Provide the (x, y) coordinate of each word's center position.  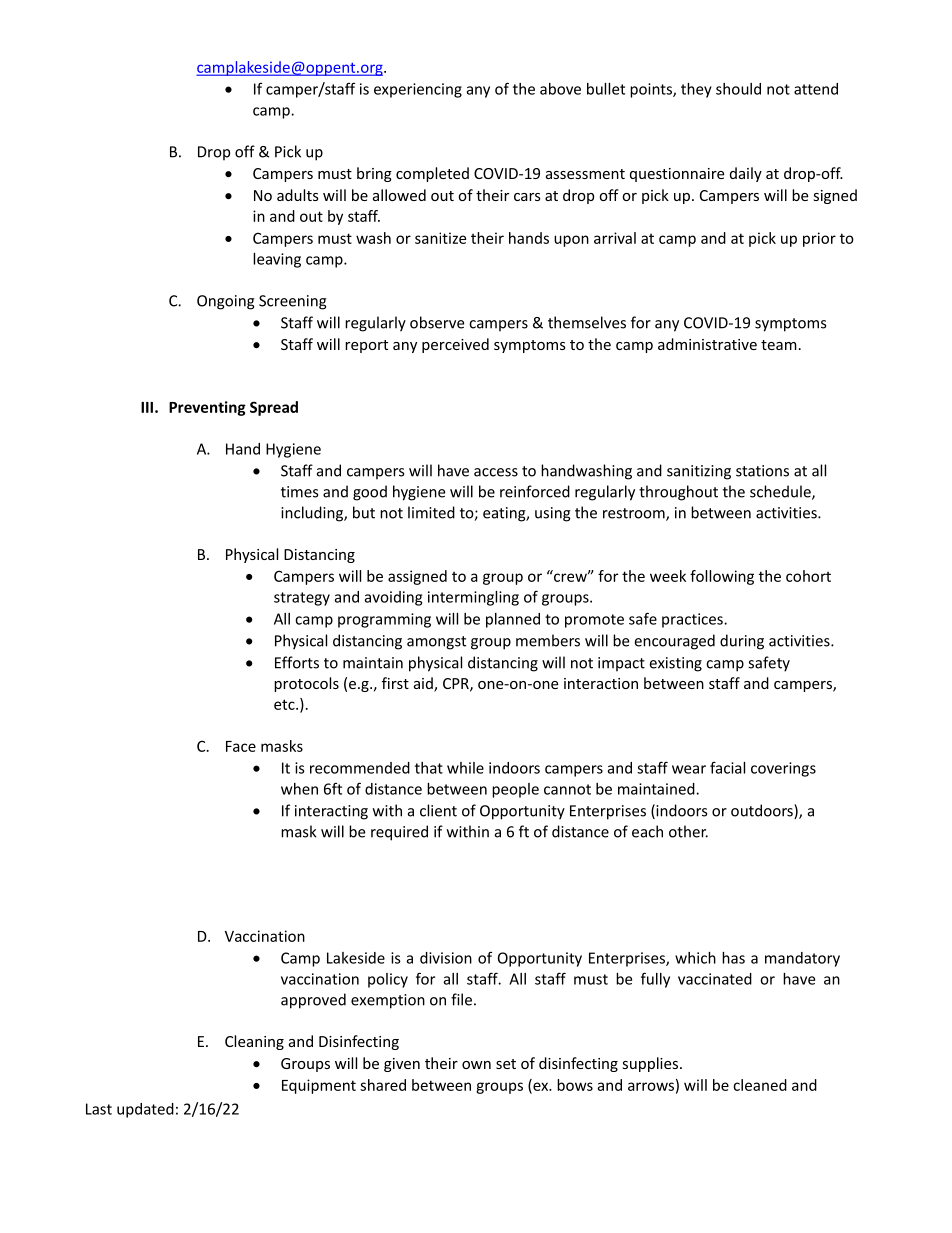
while (465, 768)
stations (762, 471)
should (738, 89)
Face (241, 746)
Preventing (207, 408)
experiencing (418, 90)
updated (145, 1110)
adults (298, 195)
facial (727, 767)
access (496, 472)
